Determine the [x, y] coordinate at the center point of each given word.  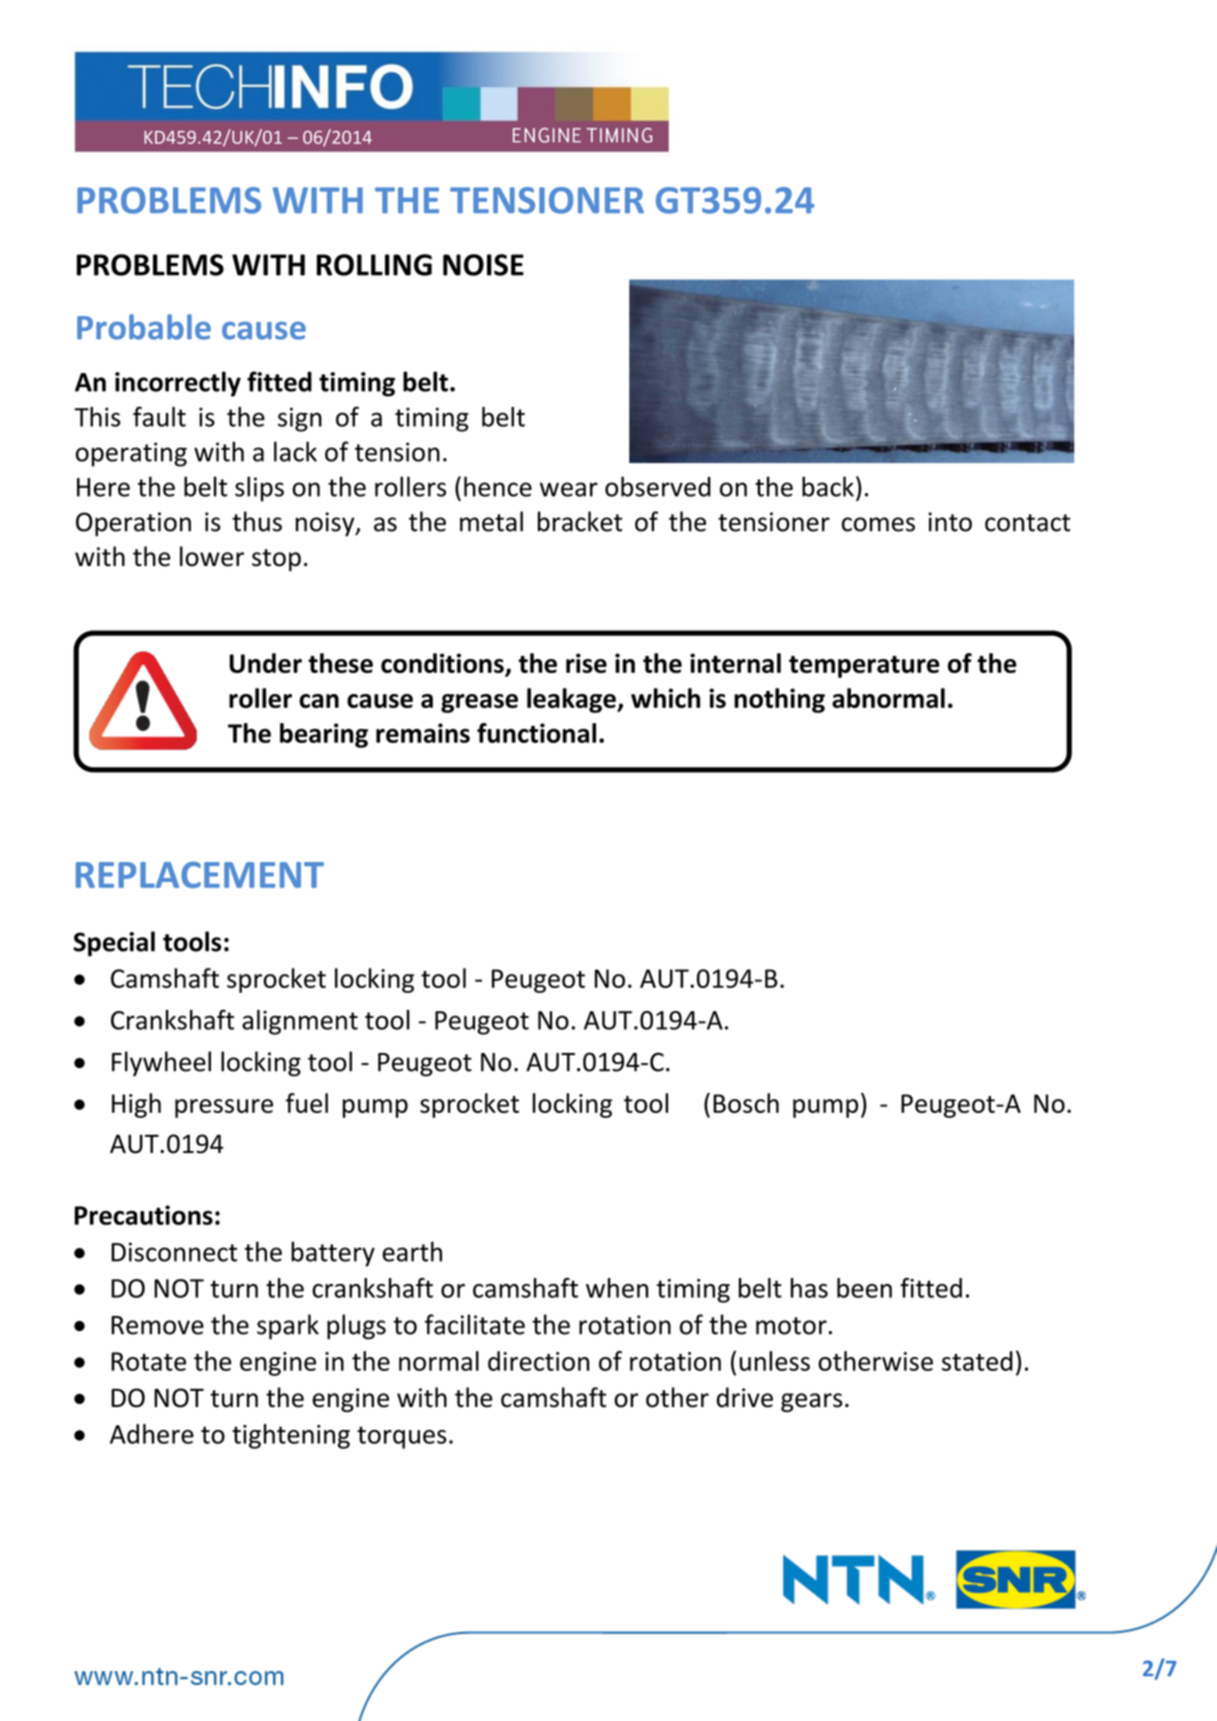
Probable [144, 327]
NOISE [483, 265]
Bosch [746, 1103]
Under [265, 663]
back [828, 486]
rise [586, 663]
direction [538, 1361]
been [864, 1288]
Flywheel [161, 1064]
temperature [864, 667]
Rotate [148, 1361]
